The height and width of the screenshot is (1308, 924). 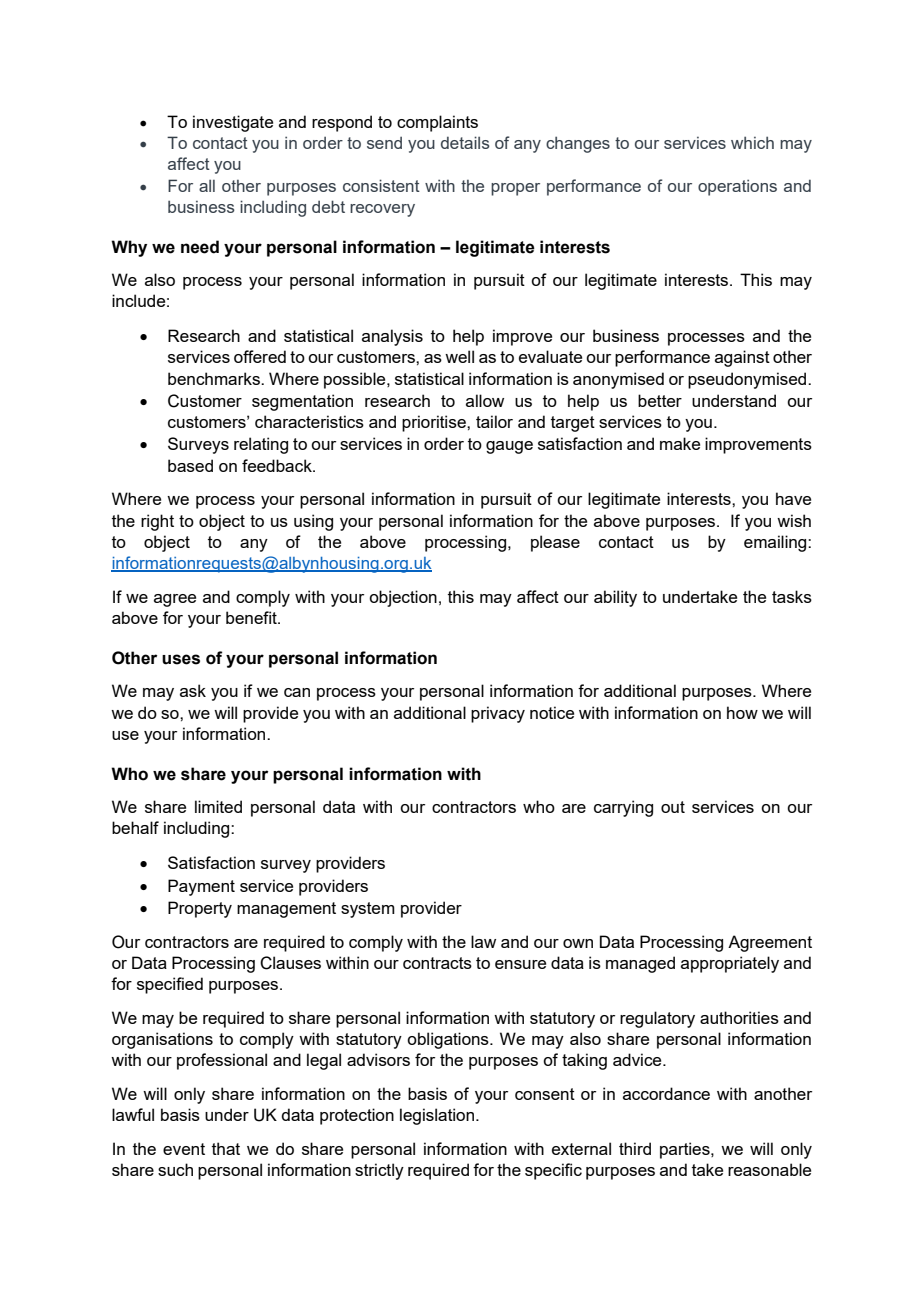 I want to click on legislation, so click(x=438, y=1116).
